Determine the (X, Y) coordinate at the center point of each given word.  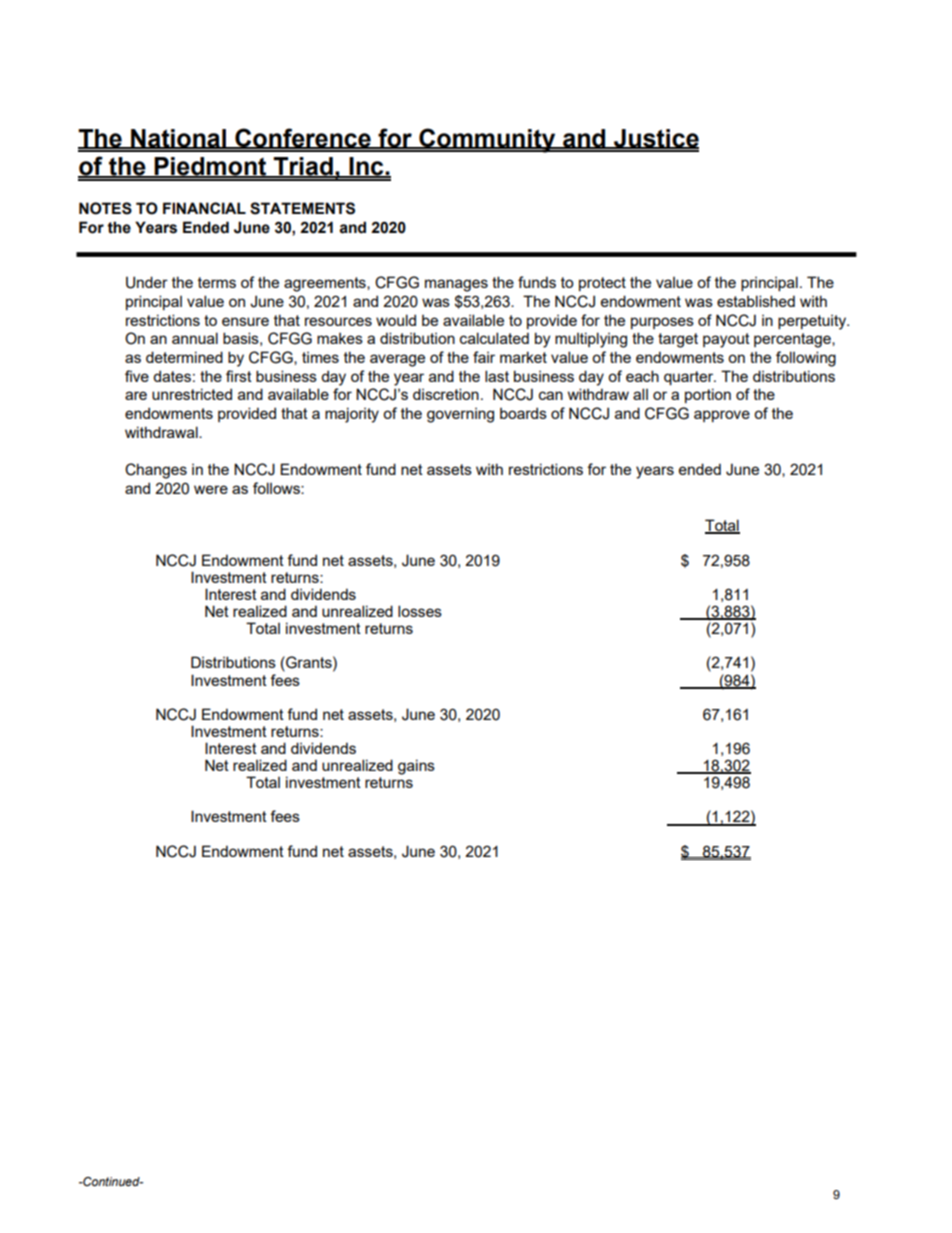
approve (722, 416)
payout (726, 340)
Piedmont (210, 167)
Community (487, 140)
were (211, 489)
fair (484, 357)
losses (420, 611)
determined (184, 357)
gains (416, 767)
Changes (156, 471)
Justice (655, 139)
